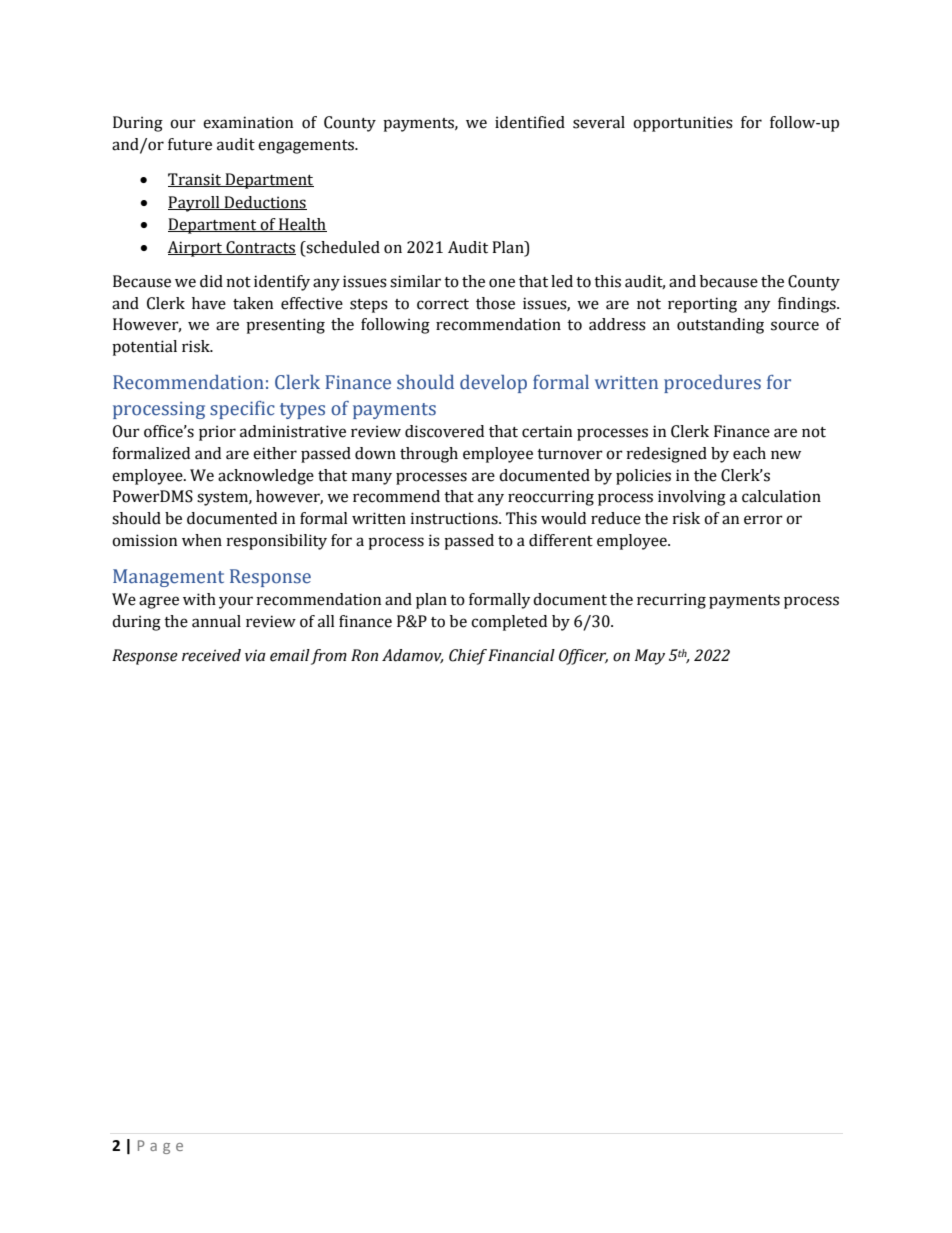 This page has height=1233, width=952. Describe the element at coordinates (683, 124) in the page. I see `opportunities` at that location.
